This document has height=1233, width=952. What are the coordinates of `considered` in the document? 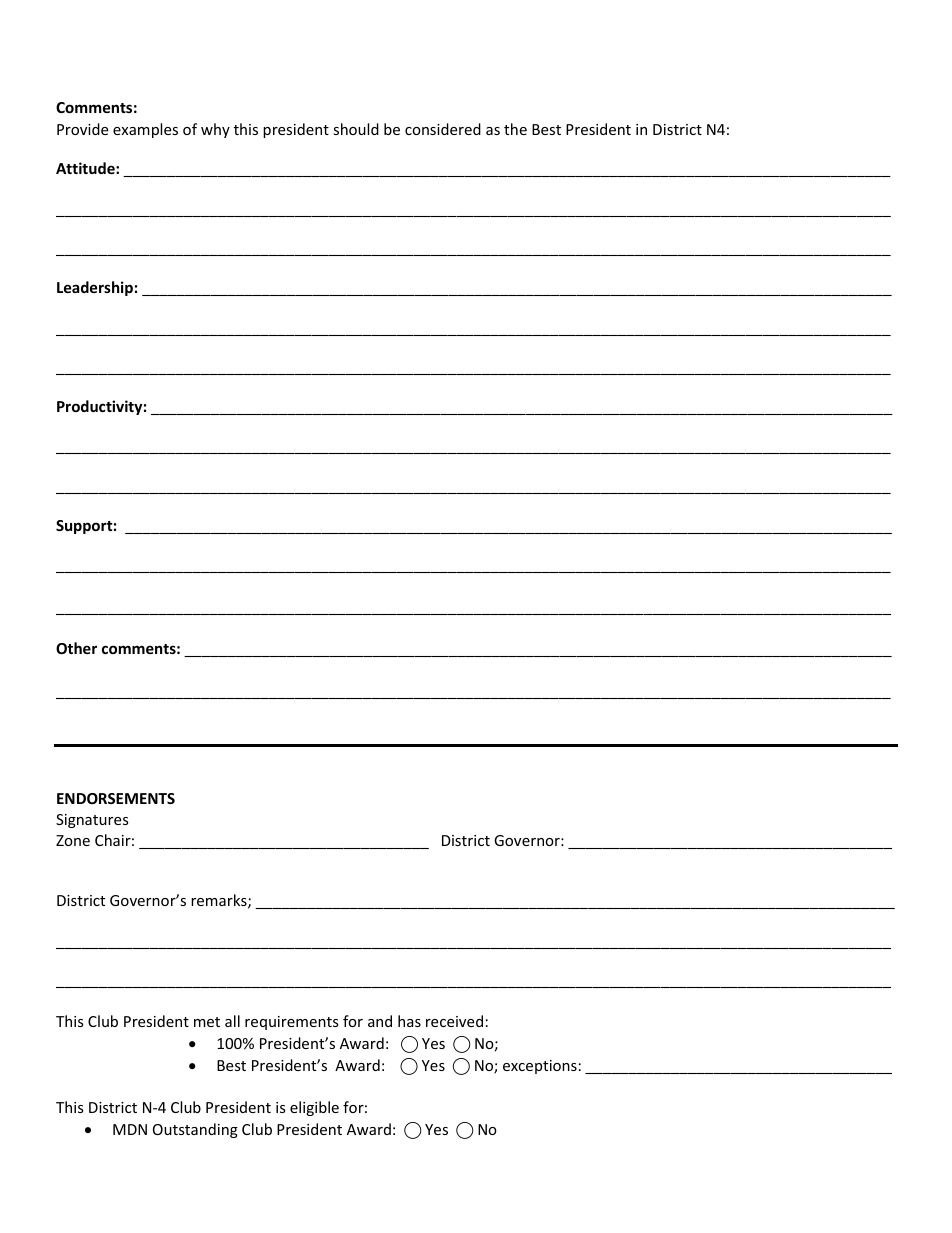 It's located at (443, 129).
